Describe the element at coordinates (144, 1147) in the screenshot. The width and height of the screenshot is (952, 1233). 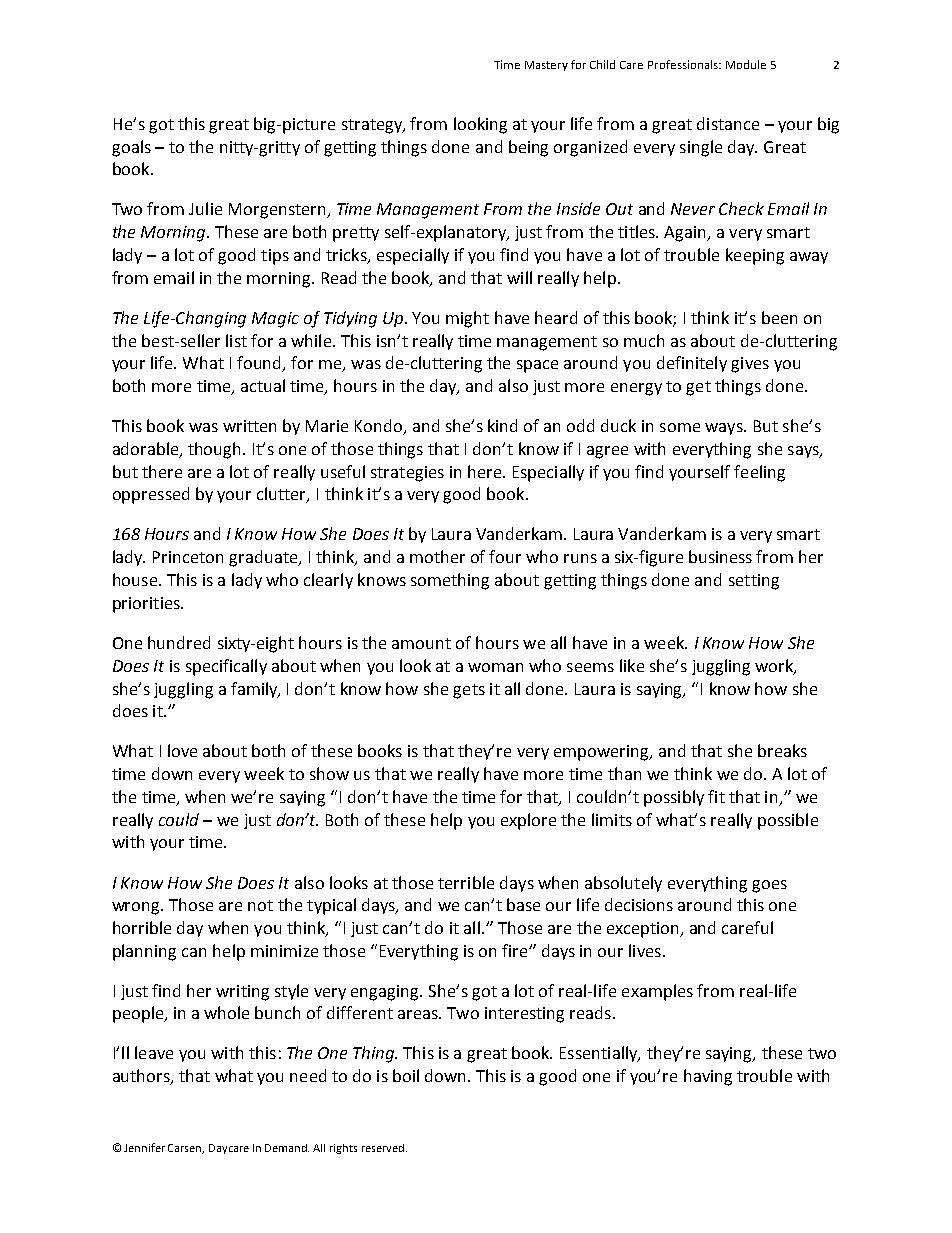
I see `Jennifer` at that location.
